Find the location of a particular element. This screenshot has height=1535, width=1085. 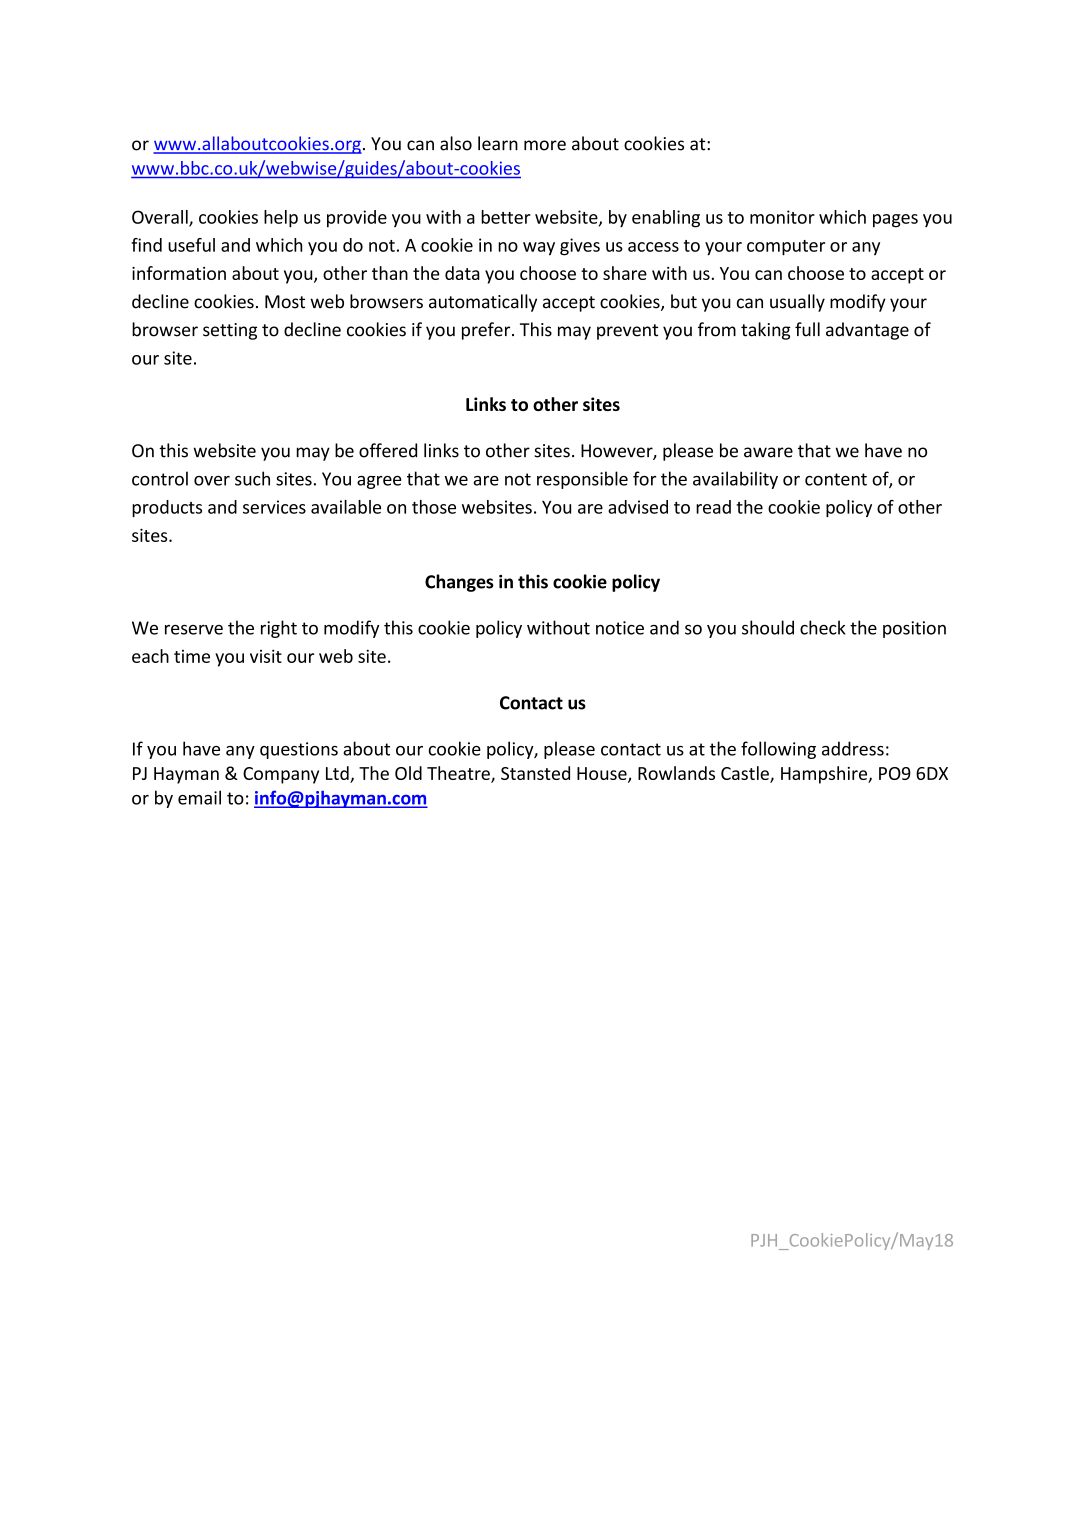

more is located at coordinates (545, 145).
